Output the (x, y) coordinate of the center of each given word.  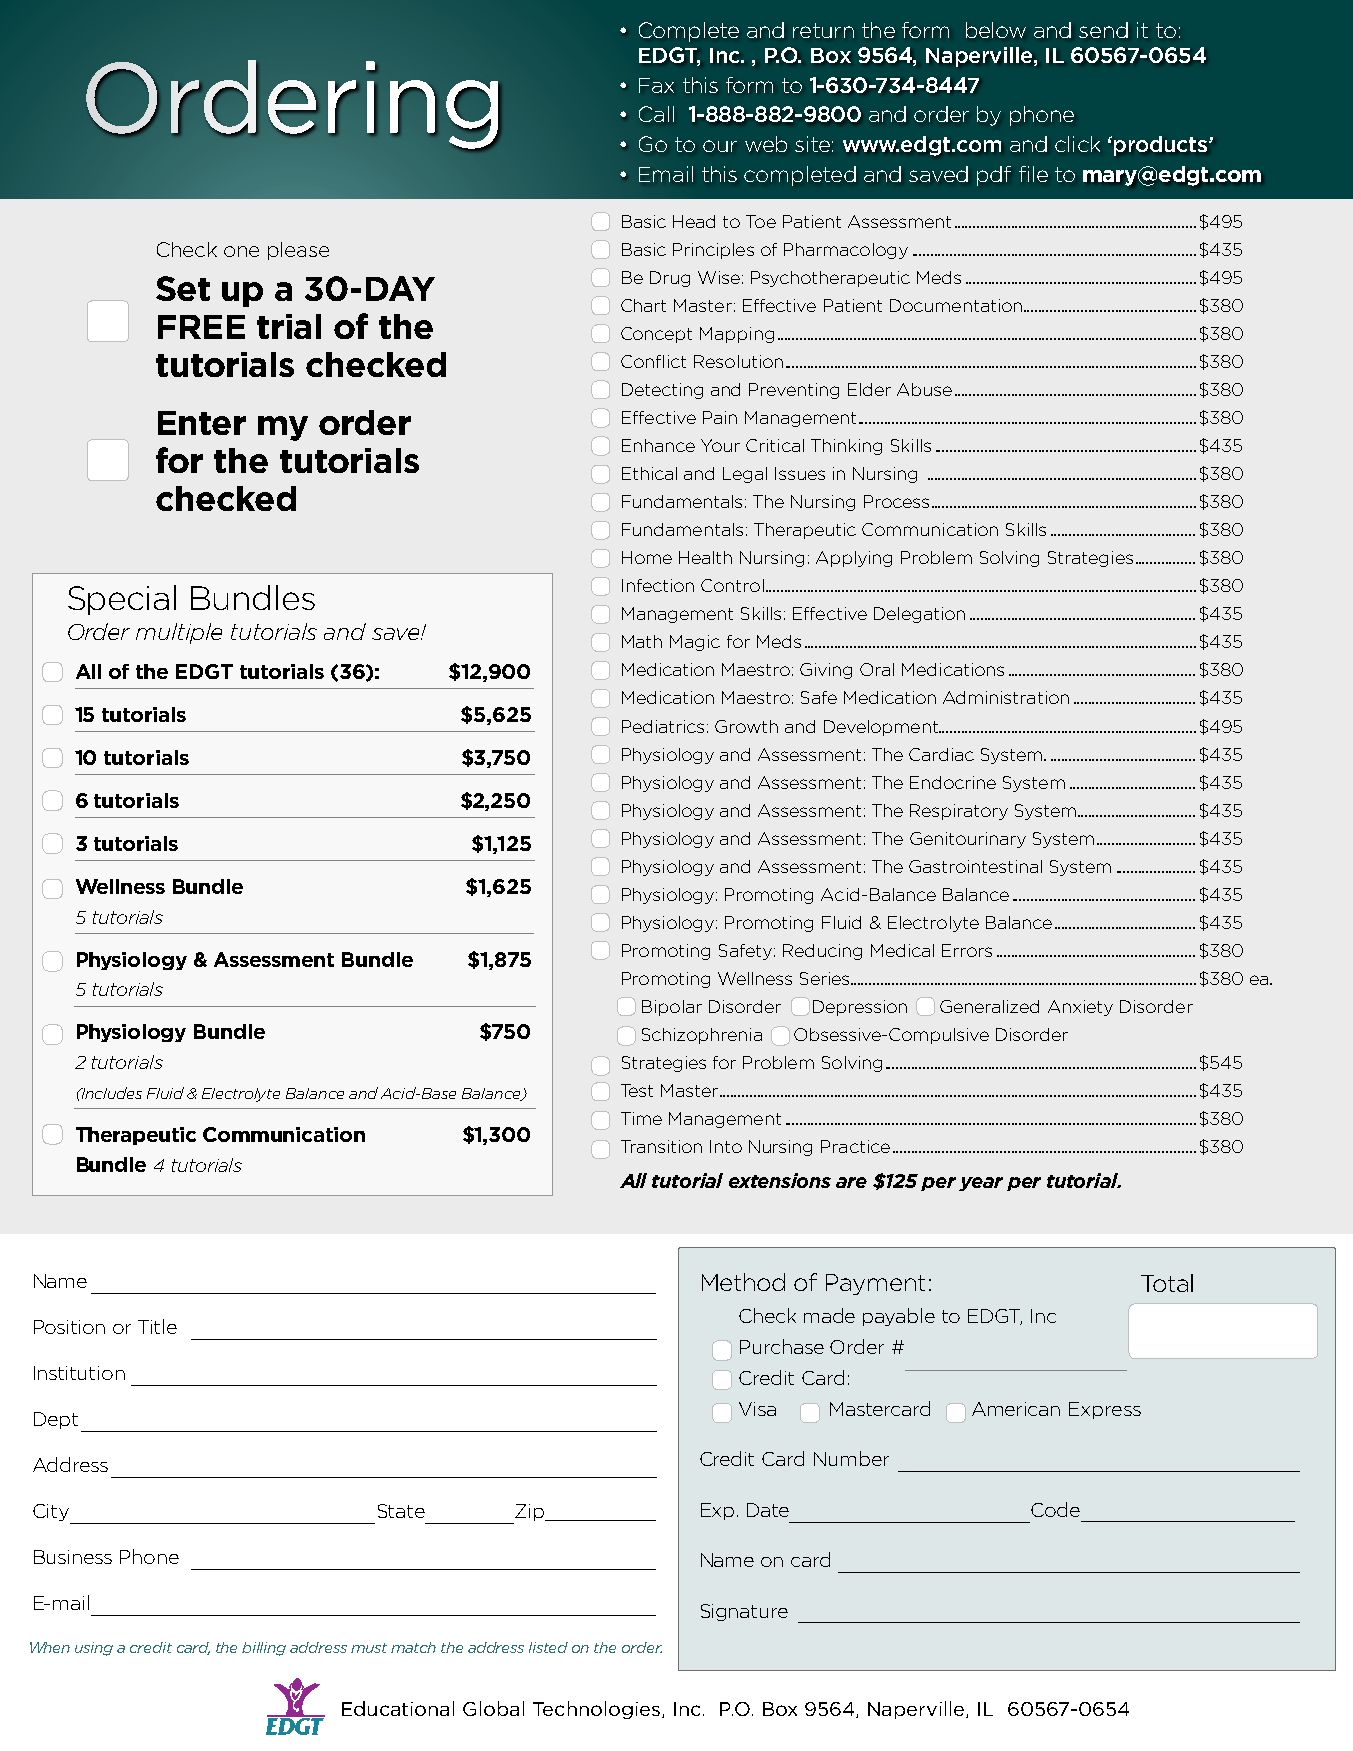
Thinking (846, 447)
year (981, 1184)
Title (157, 1326)
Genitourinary (968, 840)
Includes (110, 1093)
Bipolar (672, 1008)
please (298, 251)
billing (264, 1649)
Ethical (649, 473)
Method (743, 1282)
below (996, 30)
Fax (656, 85)
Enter (202, 423)
